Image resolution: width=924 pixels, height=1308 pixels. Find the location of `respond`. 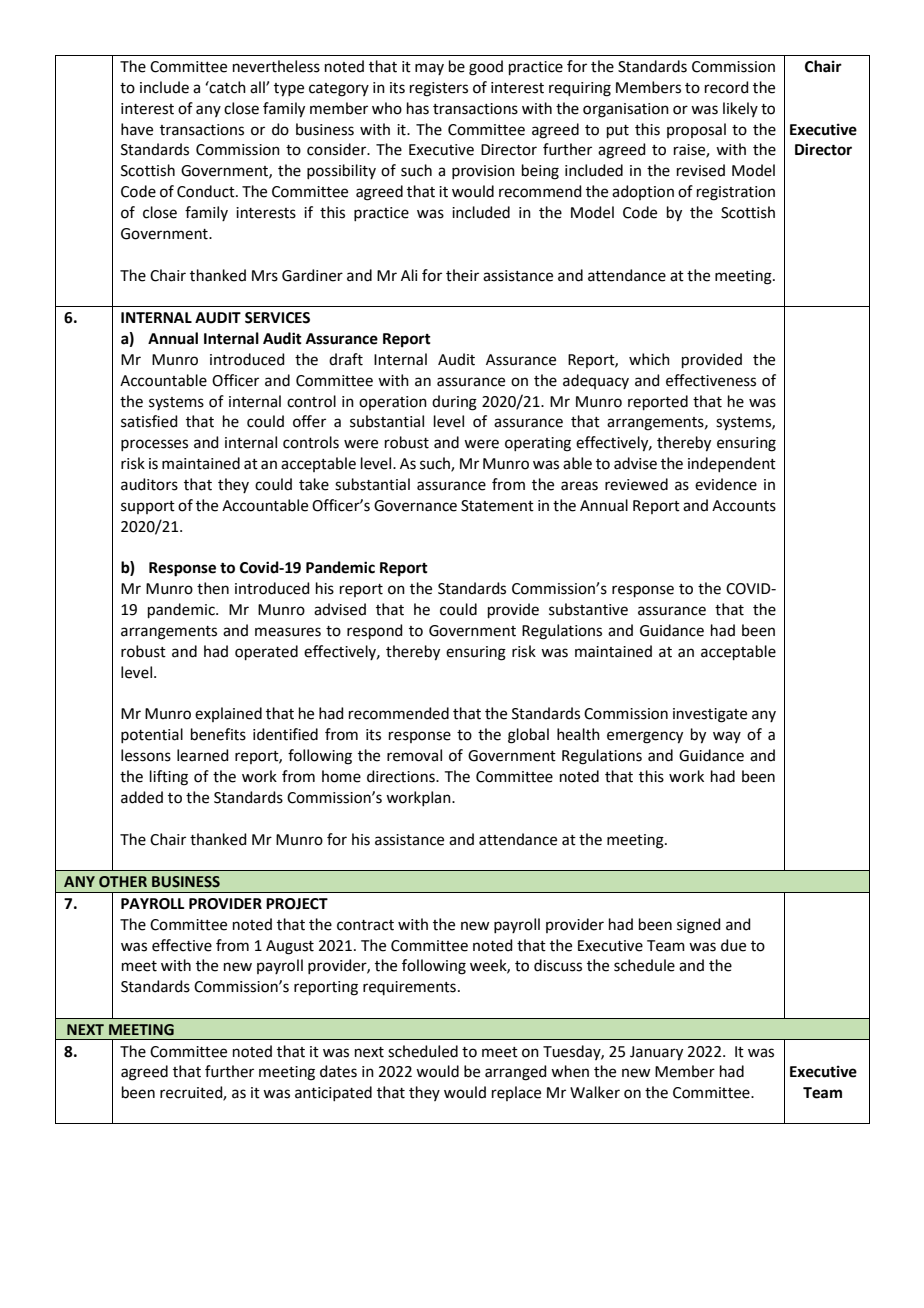

respond is located at coordinates (375, 631).
